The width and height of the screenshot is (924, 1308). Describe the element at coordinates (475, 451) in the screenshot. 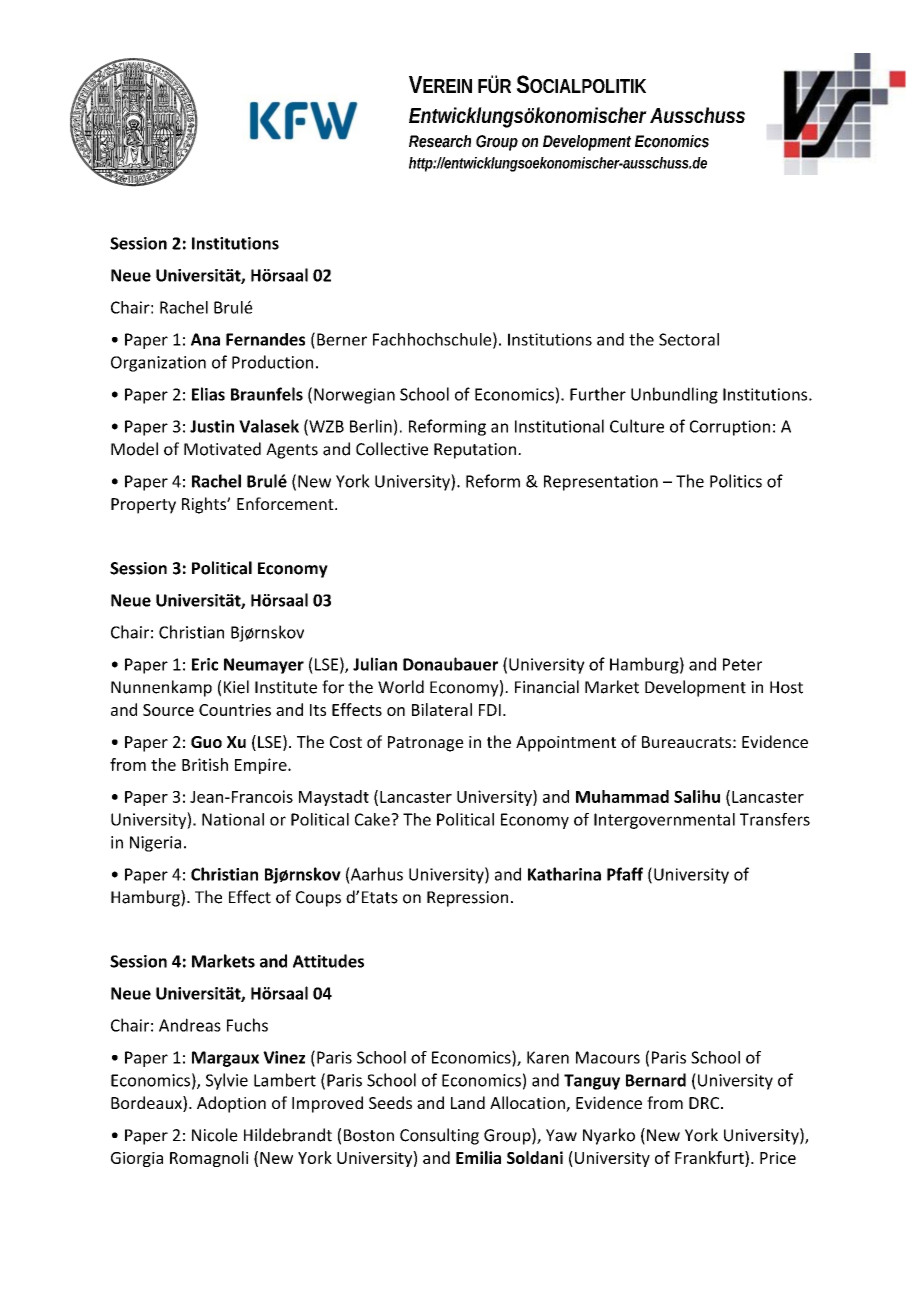

I see `Reputation` at that location.
